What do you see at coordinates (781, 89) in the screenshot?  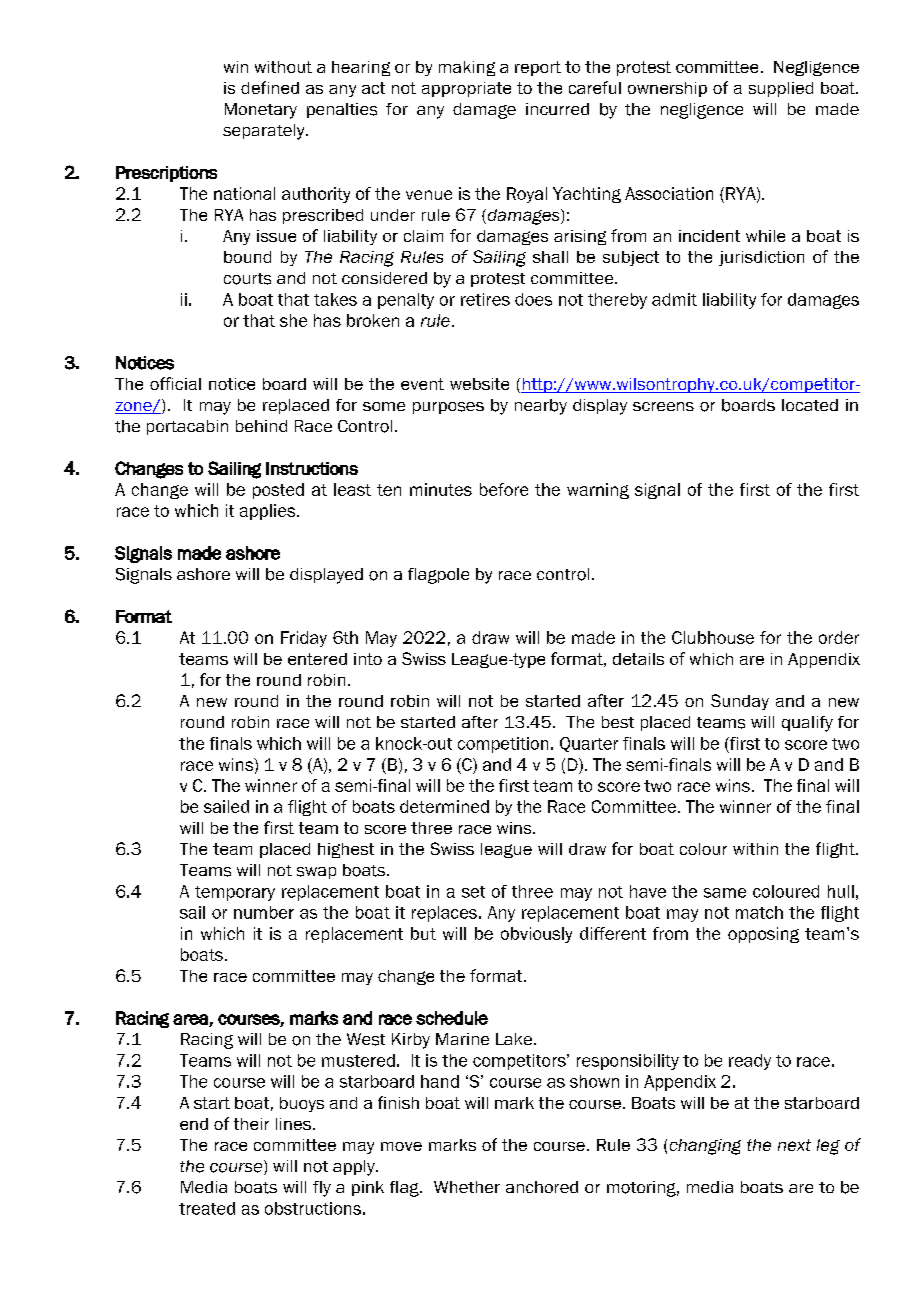 I see `supplied` at bounding box center [781, 89].
